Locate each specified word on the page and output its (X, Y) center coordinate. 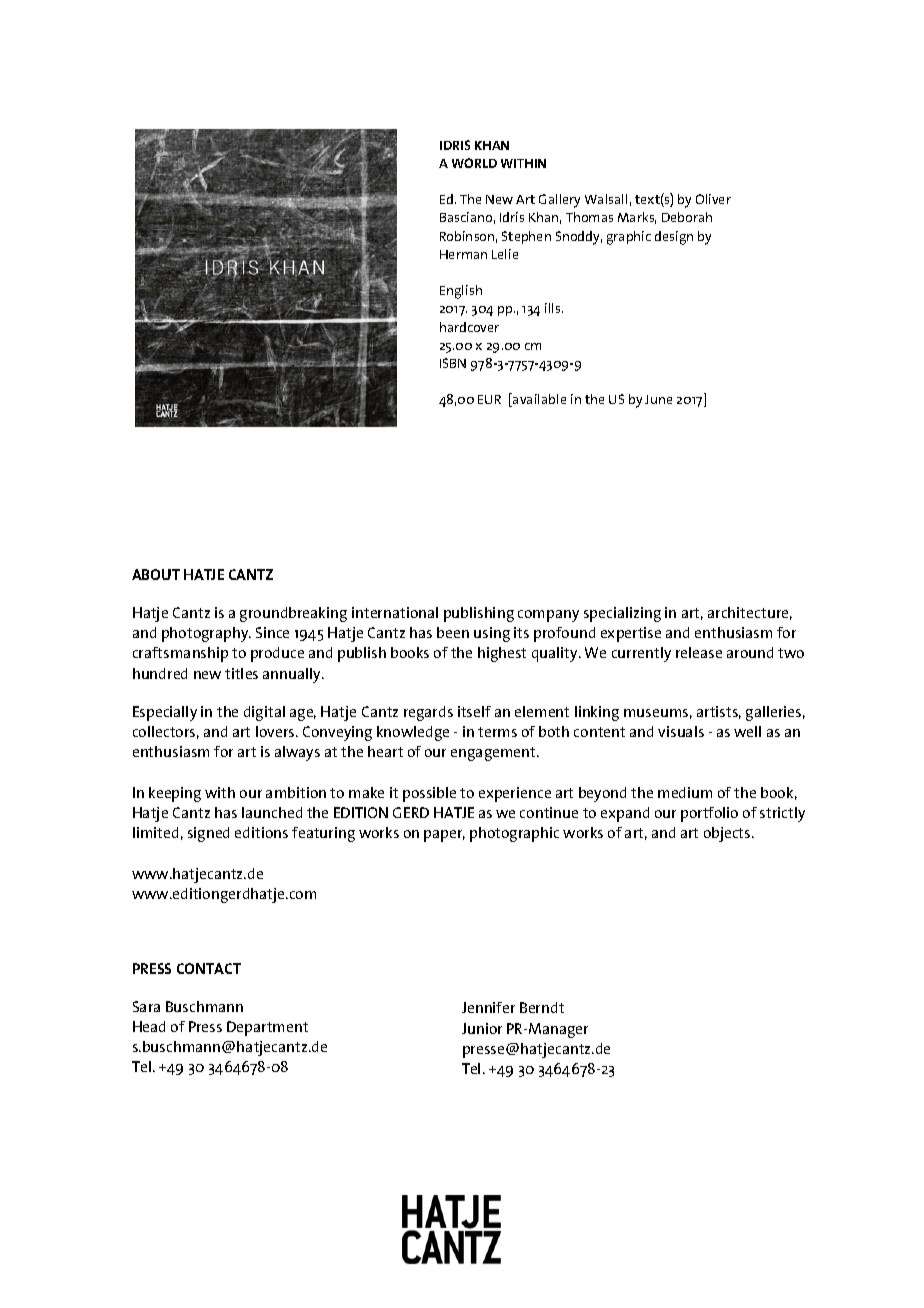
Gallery (559, 201)
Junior (482, 1028)
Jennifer (488, 1007)
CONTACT (209, 968)
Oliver (713, 199)
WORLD (474, 163)
